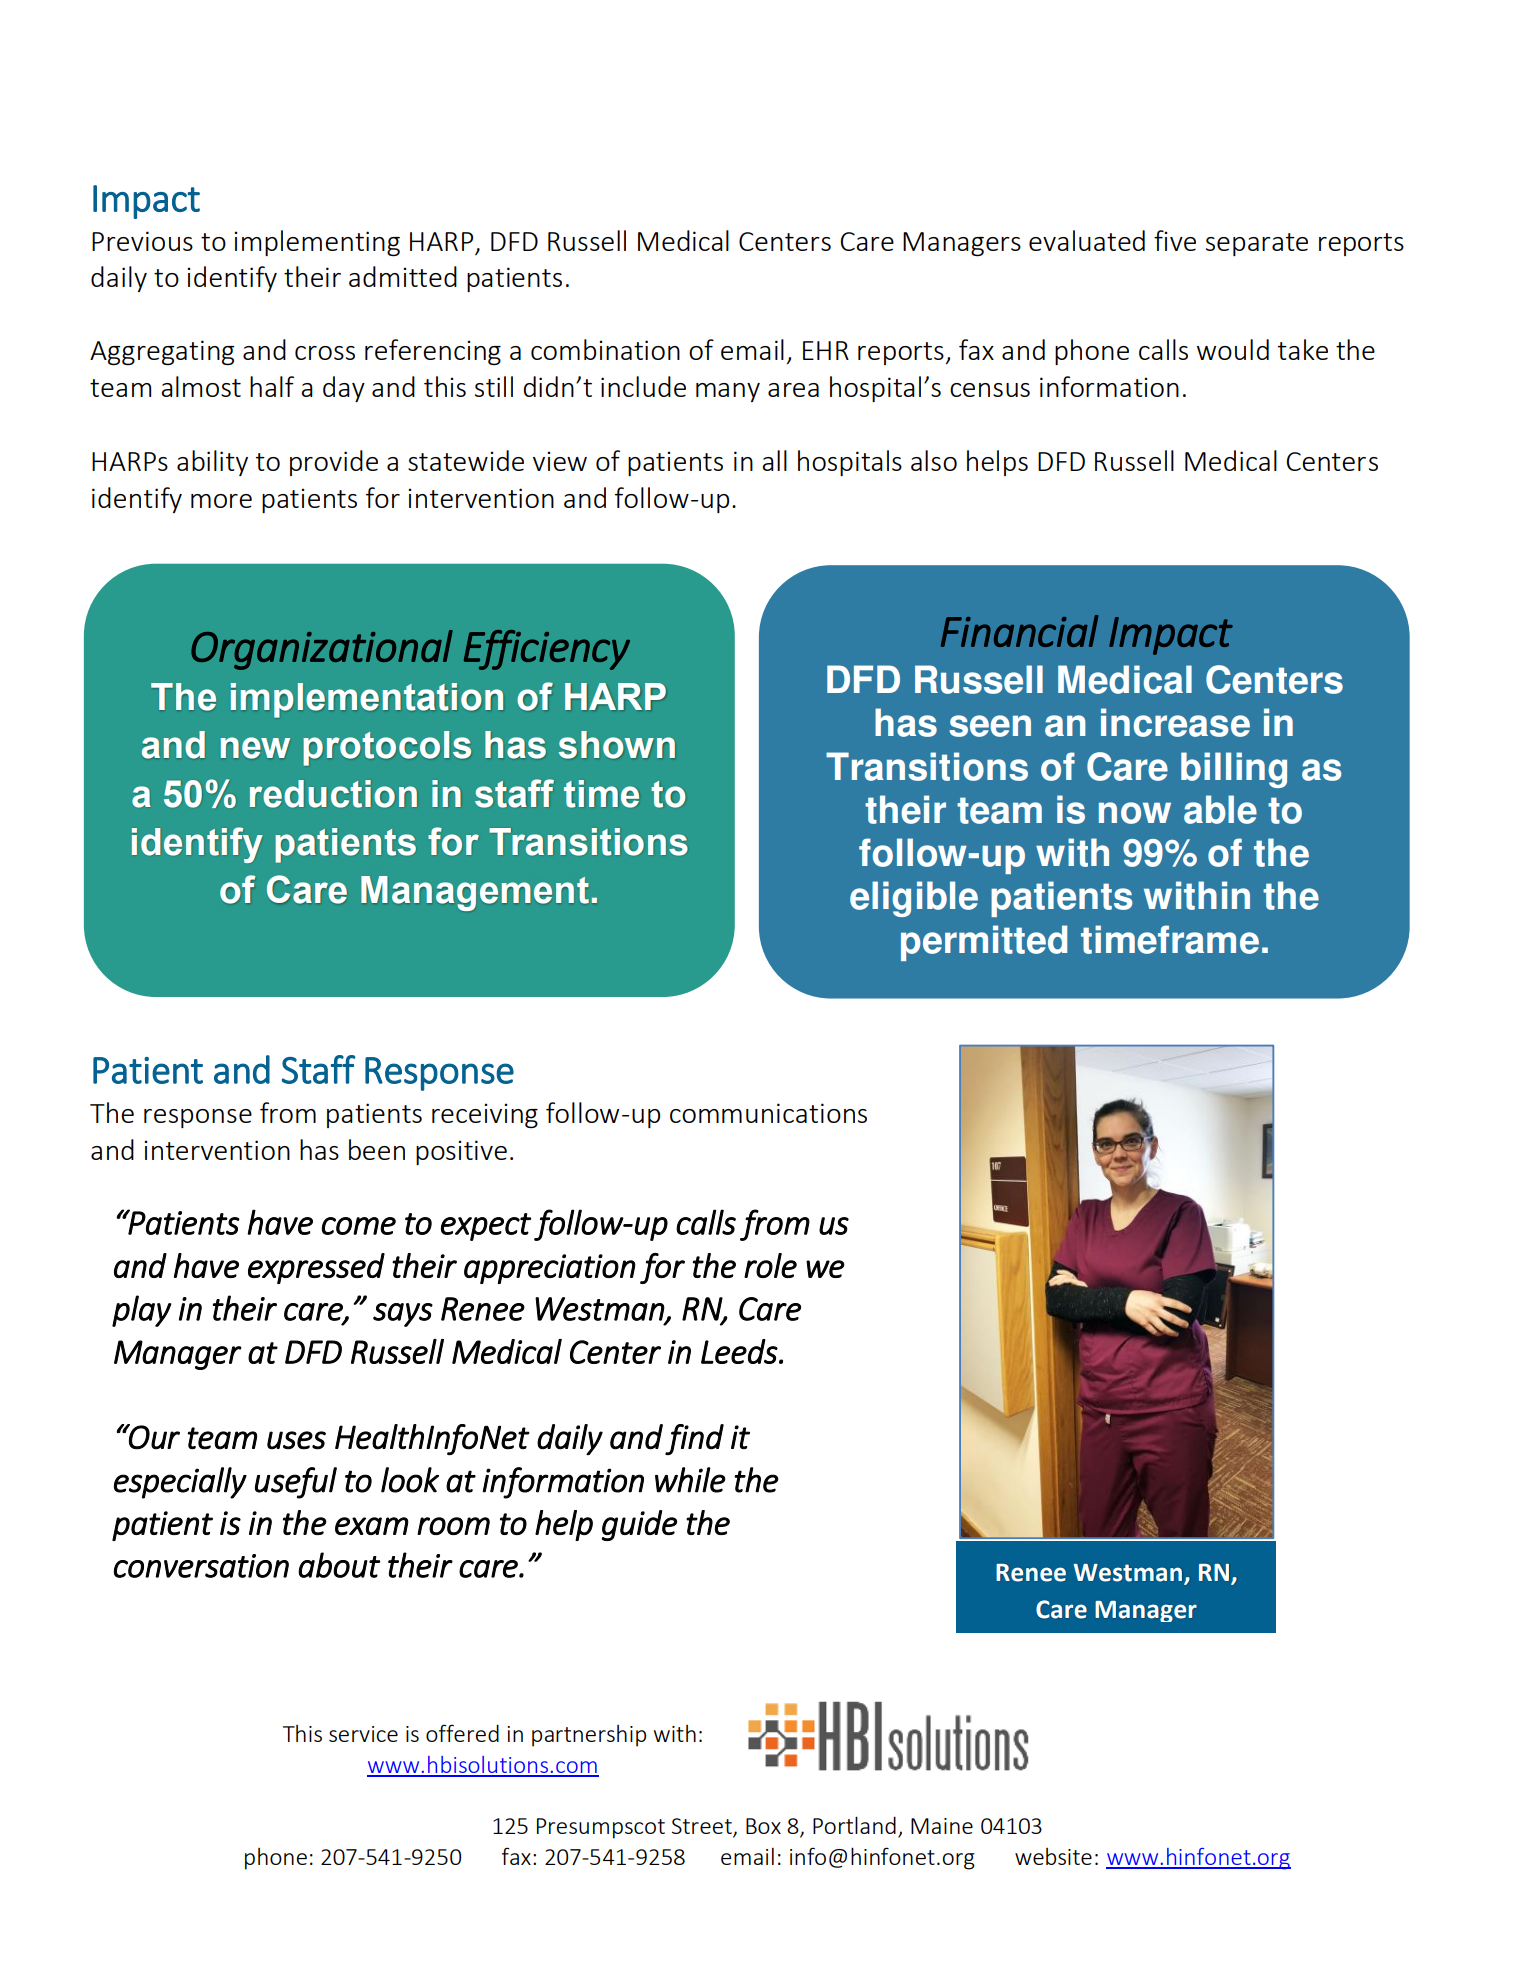 This document has width=1534, height=1985. Describe the element at coordinates (984, 943) in the document. I see `permitted` at that location.
